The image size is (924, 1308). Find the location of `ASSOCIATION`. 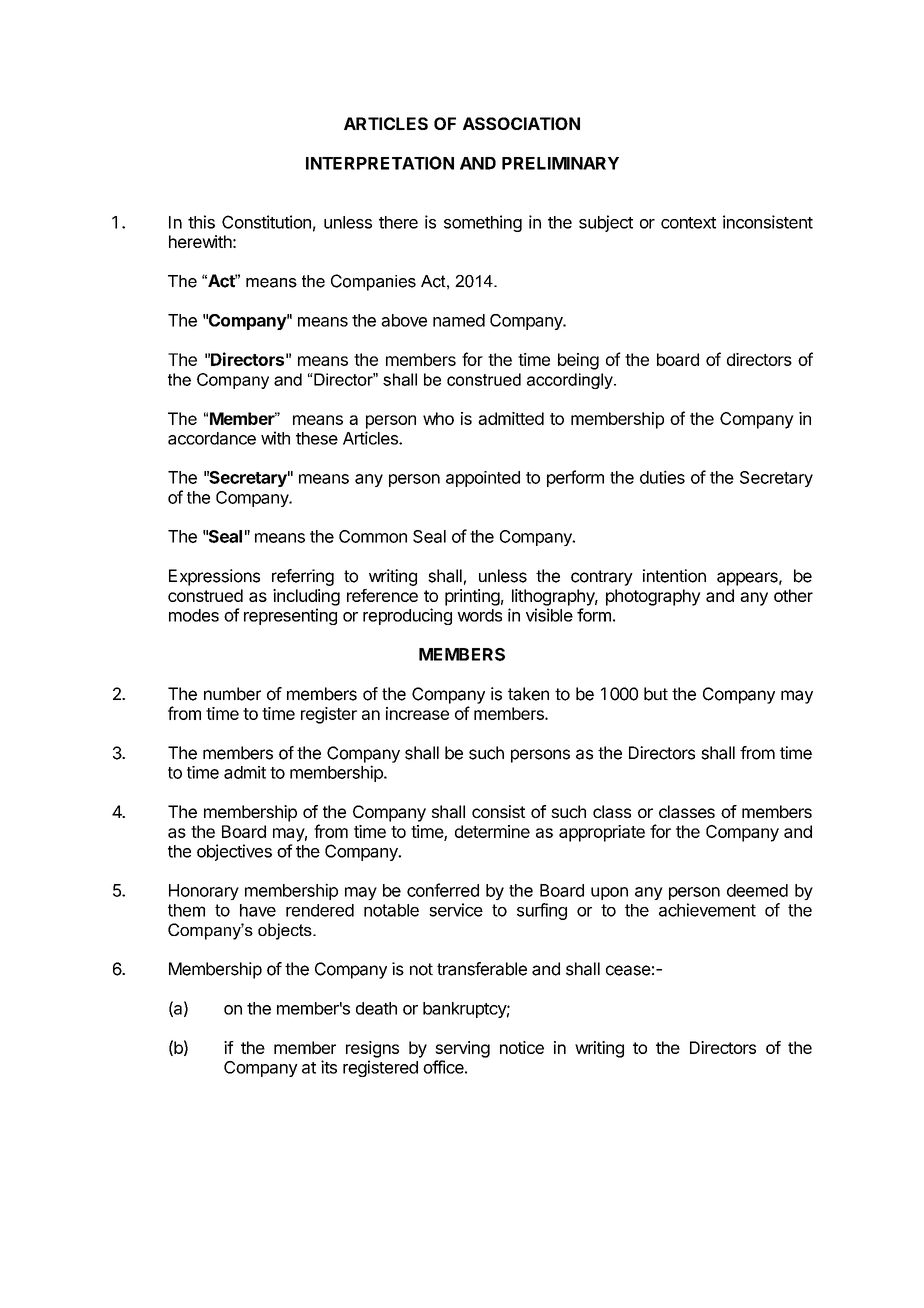

ASSOCIATION is located at coordinates (521, 123).
